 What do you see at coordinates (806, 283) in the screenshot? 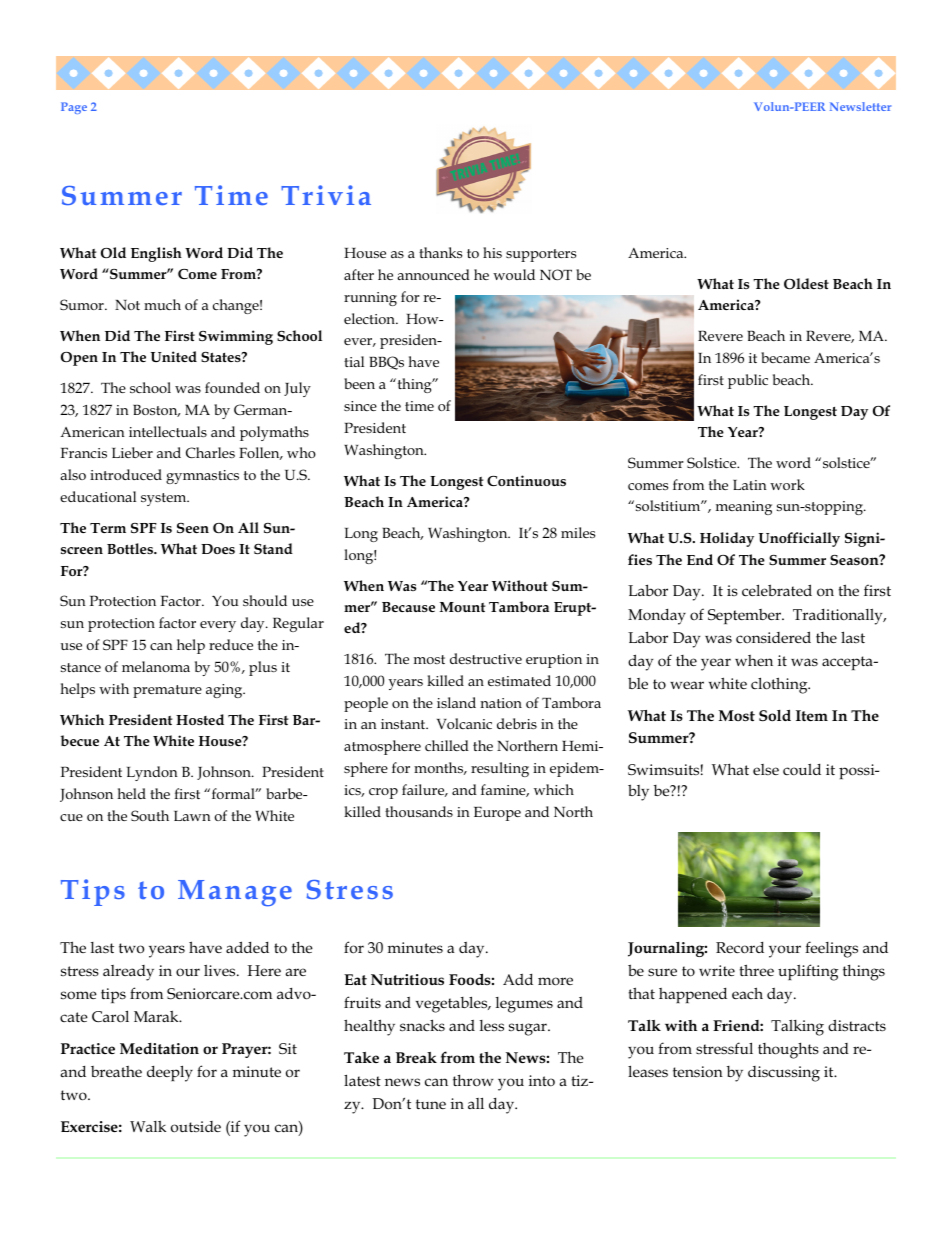
I see `Oldest` at bounding box center [806, 283].
